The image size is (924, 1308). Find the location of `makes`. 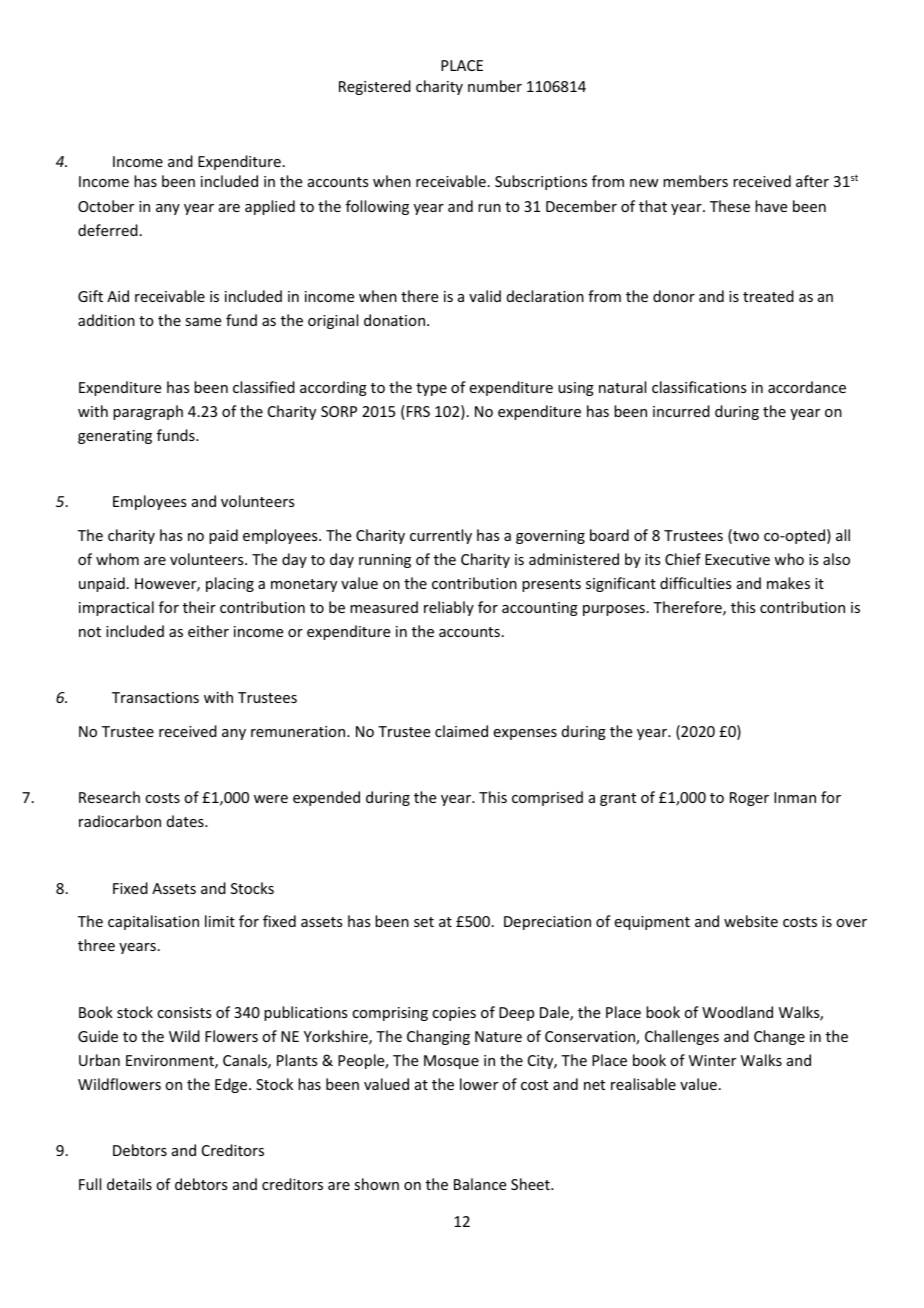

makes is located at coordinates (788, 583).
